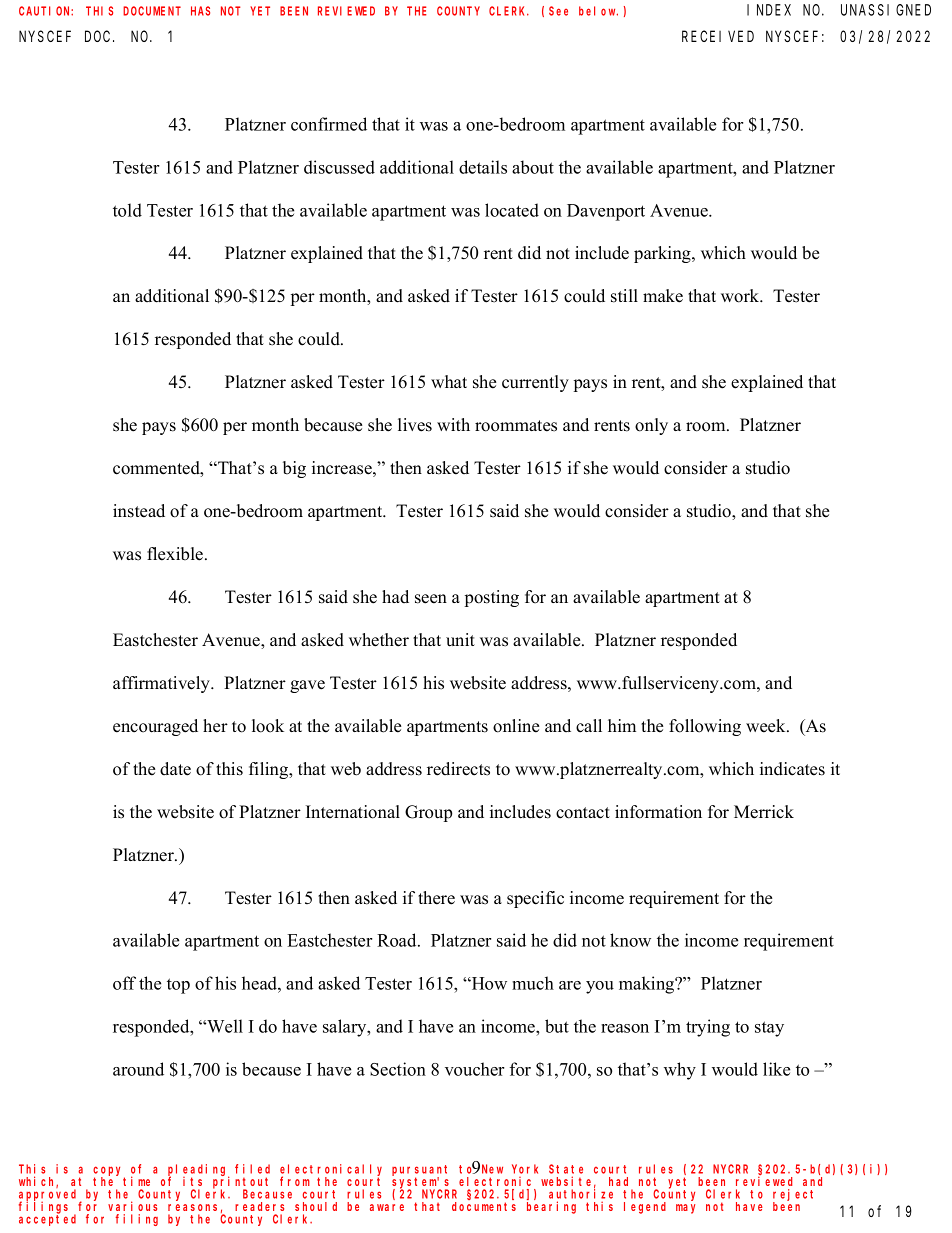  Describe the element at coordinates (769, 10) in the image. I see `INDEX` at that location.
